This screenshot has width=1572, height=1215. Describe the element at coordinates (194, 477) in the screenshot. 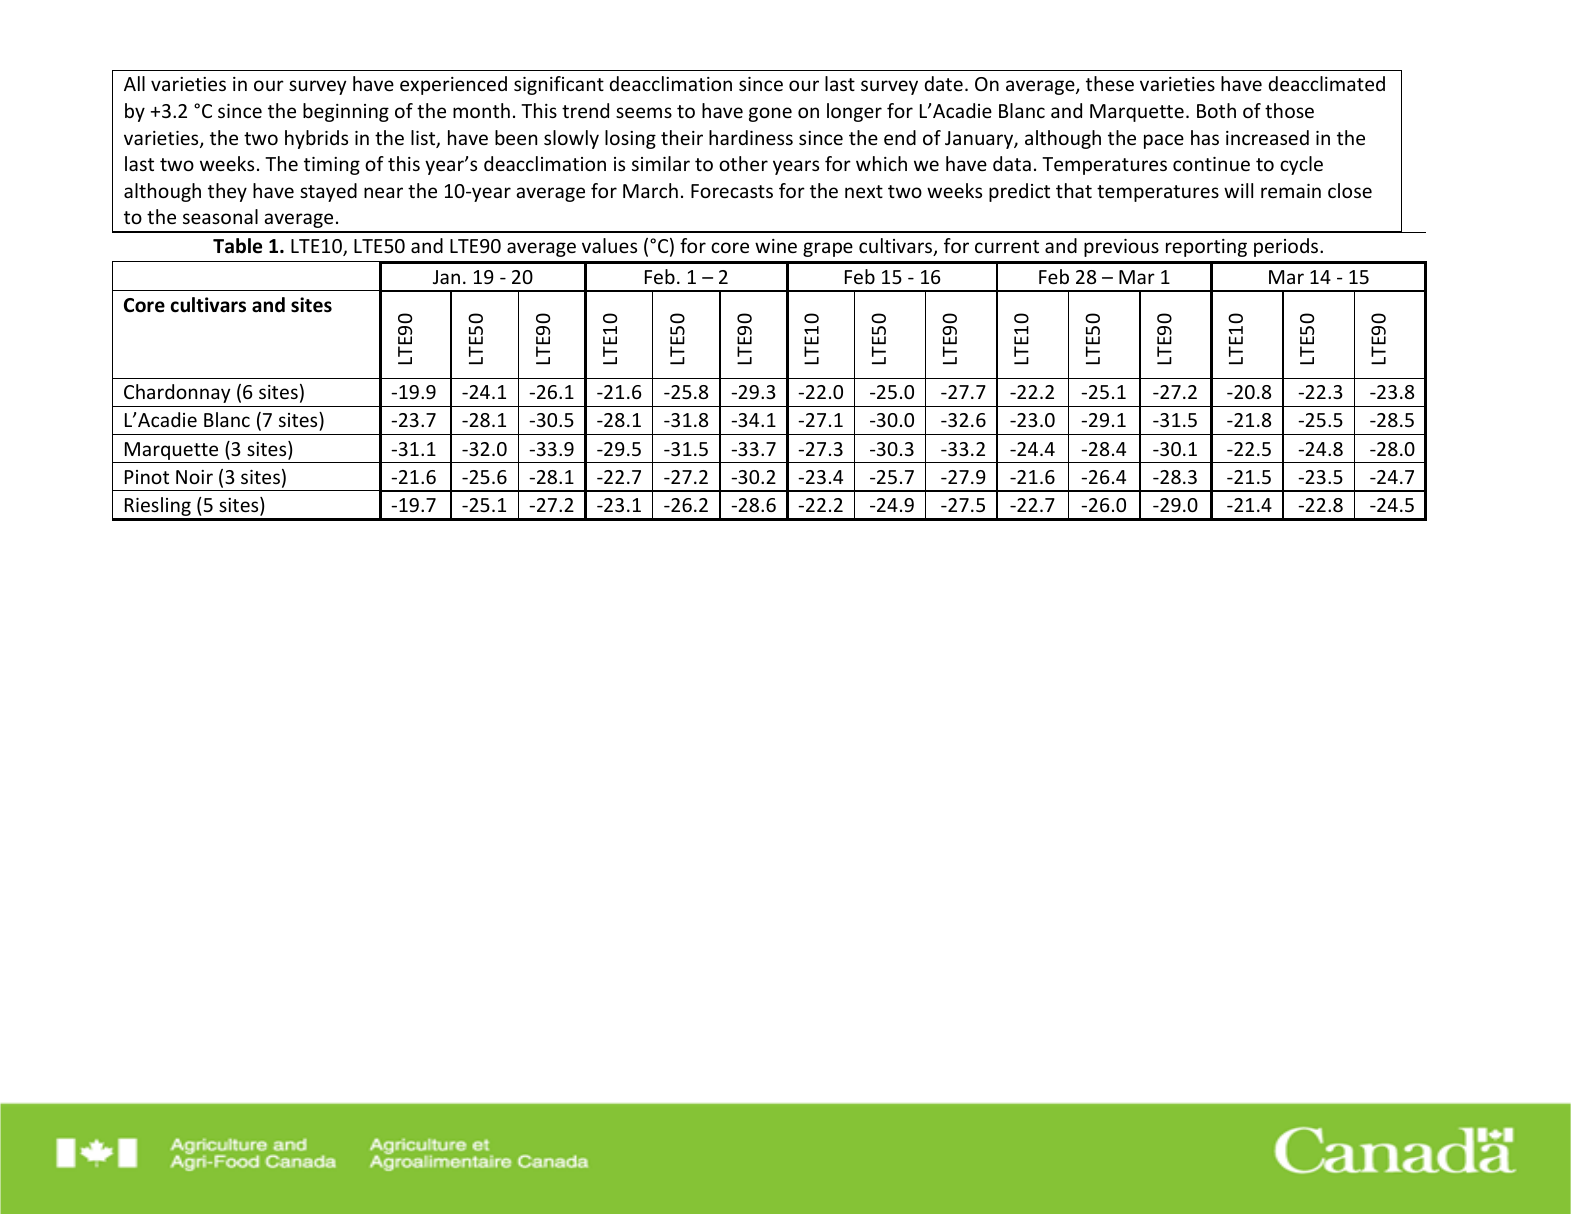

I see `Noir` at that location.
